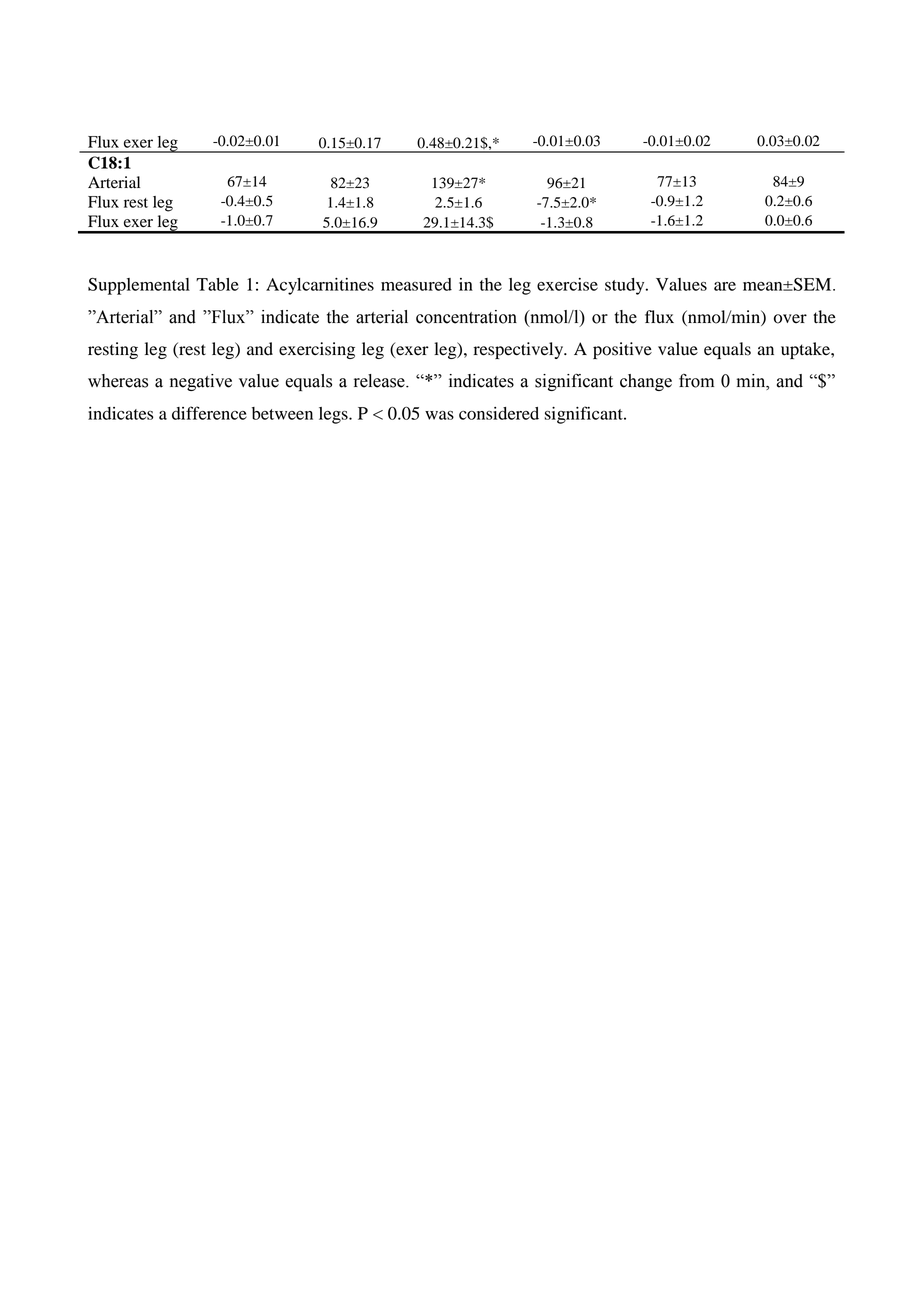 The height and width of the screenshot is (1308, 924). I want to click on change, so click(646, 382).
